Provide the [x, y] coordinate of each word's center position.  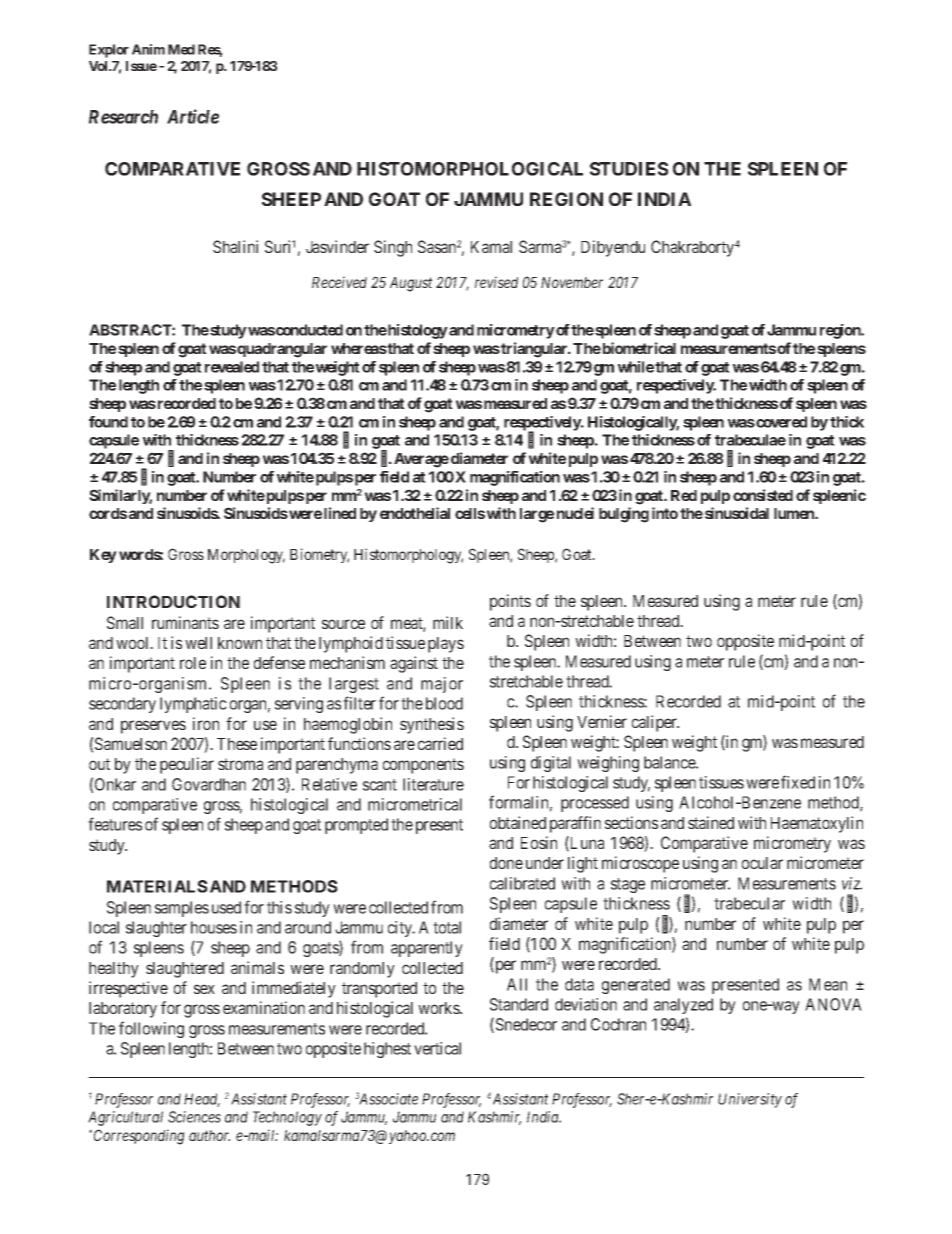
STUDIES [629, 169]
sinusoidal [737, 513]
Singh [393, 248]
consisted [763, 495]
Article [193, 116]
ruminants [185, 622]
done [506, 863]
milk [448, 622]
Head [202, 1100]
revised [496, 282]
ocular [762, 863]
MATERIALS [157, 886]
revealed [232, 367]
